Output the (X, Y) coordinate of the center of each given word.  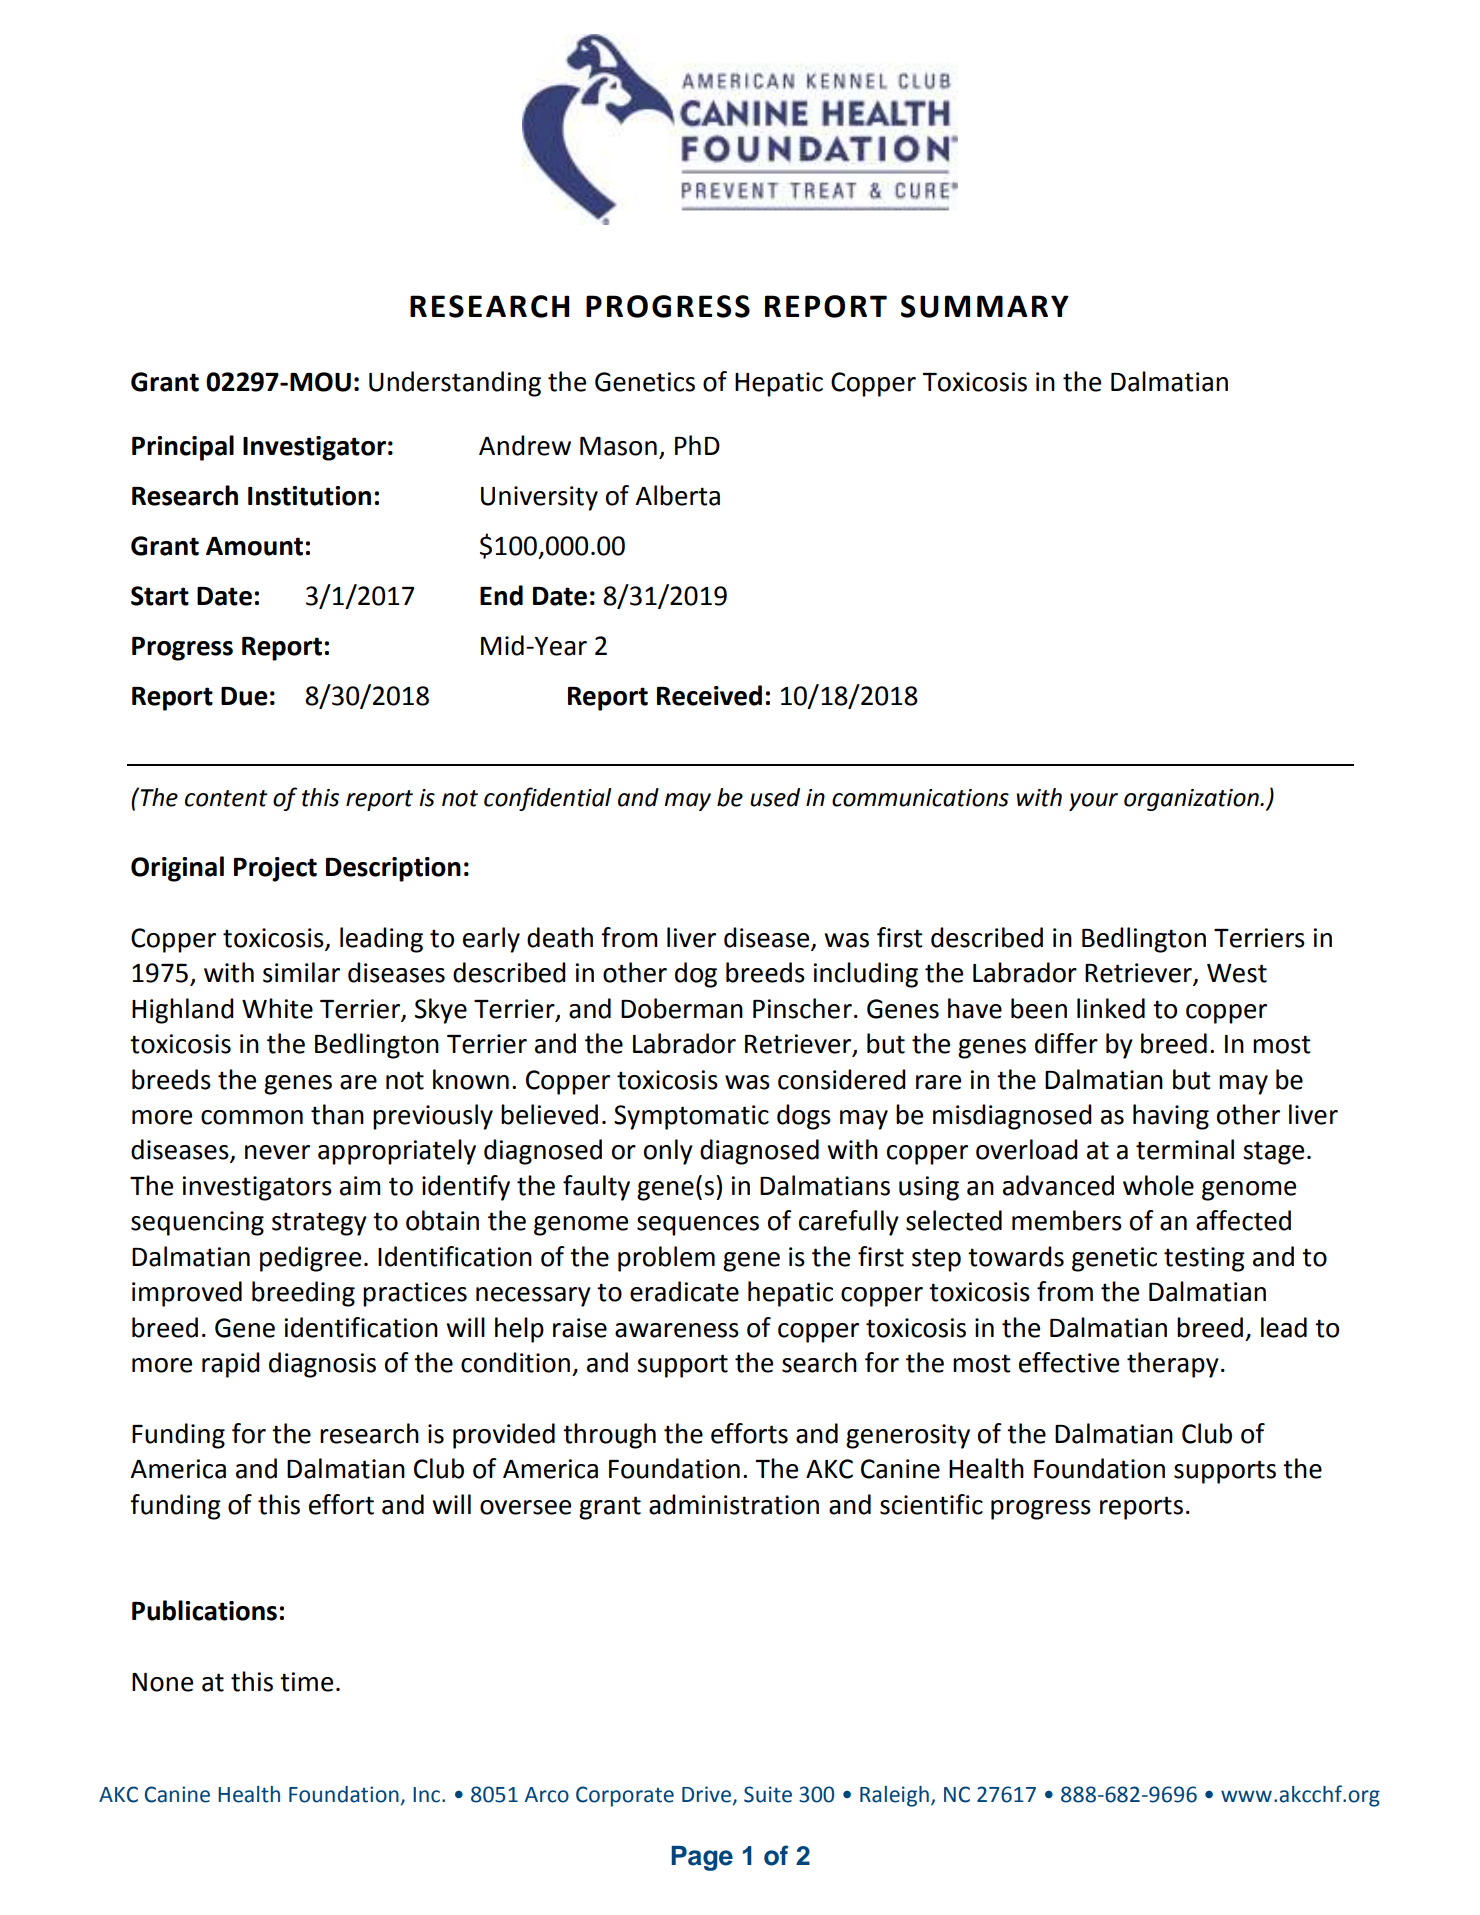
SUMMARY (985, 306)
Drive (708, 1795)
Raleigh (894, 1796)
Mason (618, 446)
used (775, 797)
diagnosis (322, 1365)
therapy (1173, 1365)
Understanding (455, 384)
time (306, 1682)
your (1093, 802)
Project (275, 869)
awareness (677, 1330)
